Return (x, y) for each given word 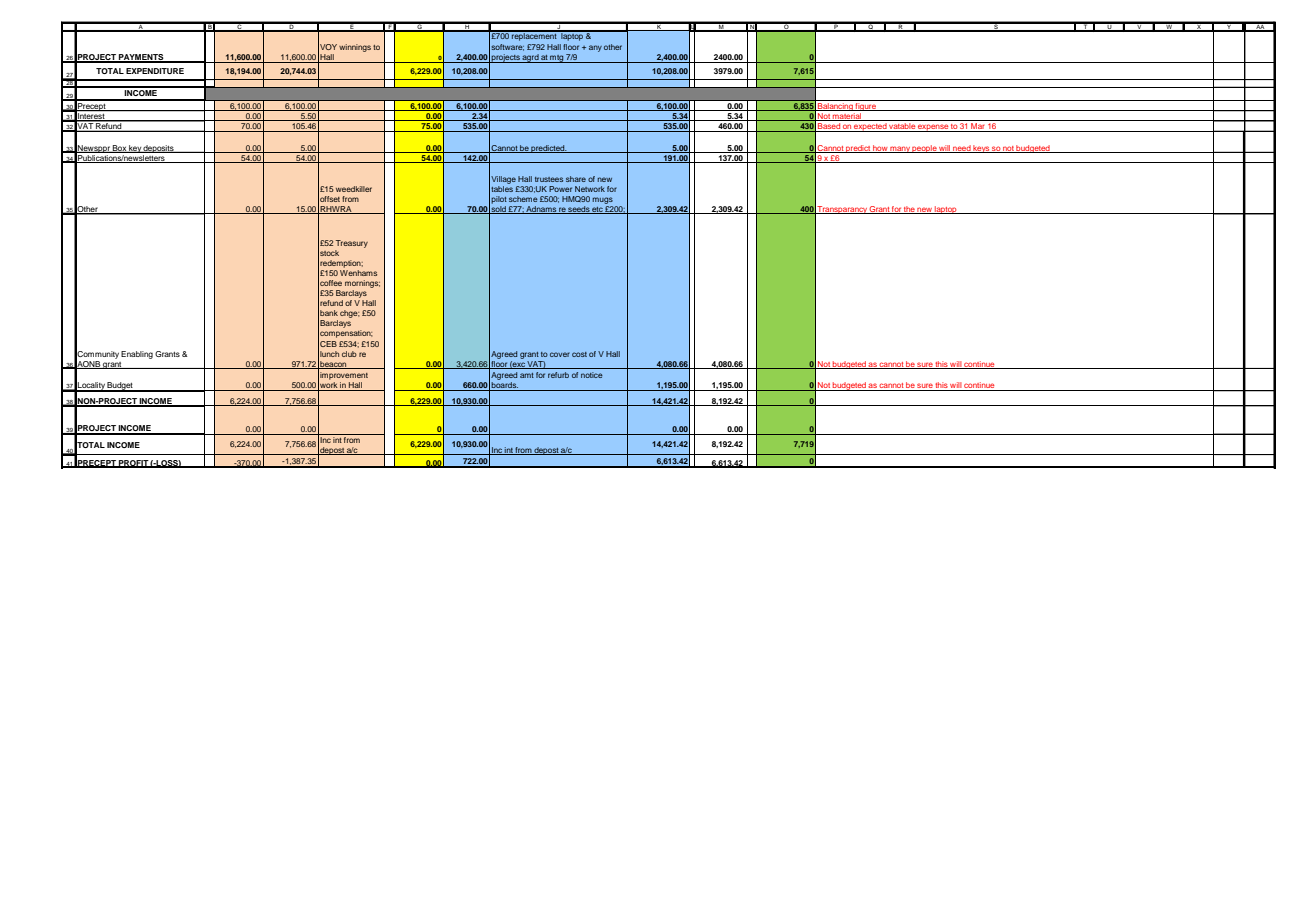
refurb (558, 375)
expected (870, 127)
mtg (557, 59)
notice (592, 375)
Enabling (137, 355)
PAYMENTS (141, 58)
